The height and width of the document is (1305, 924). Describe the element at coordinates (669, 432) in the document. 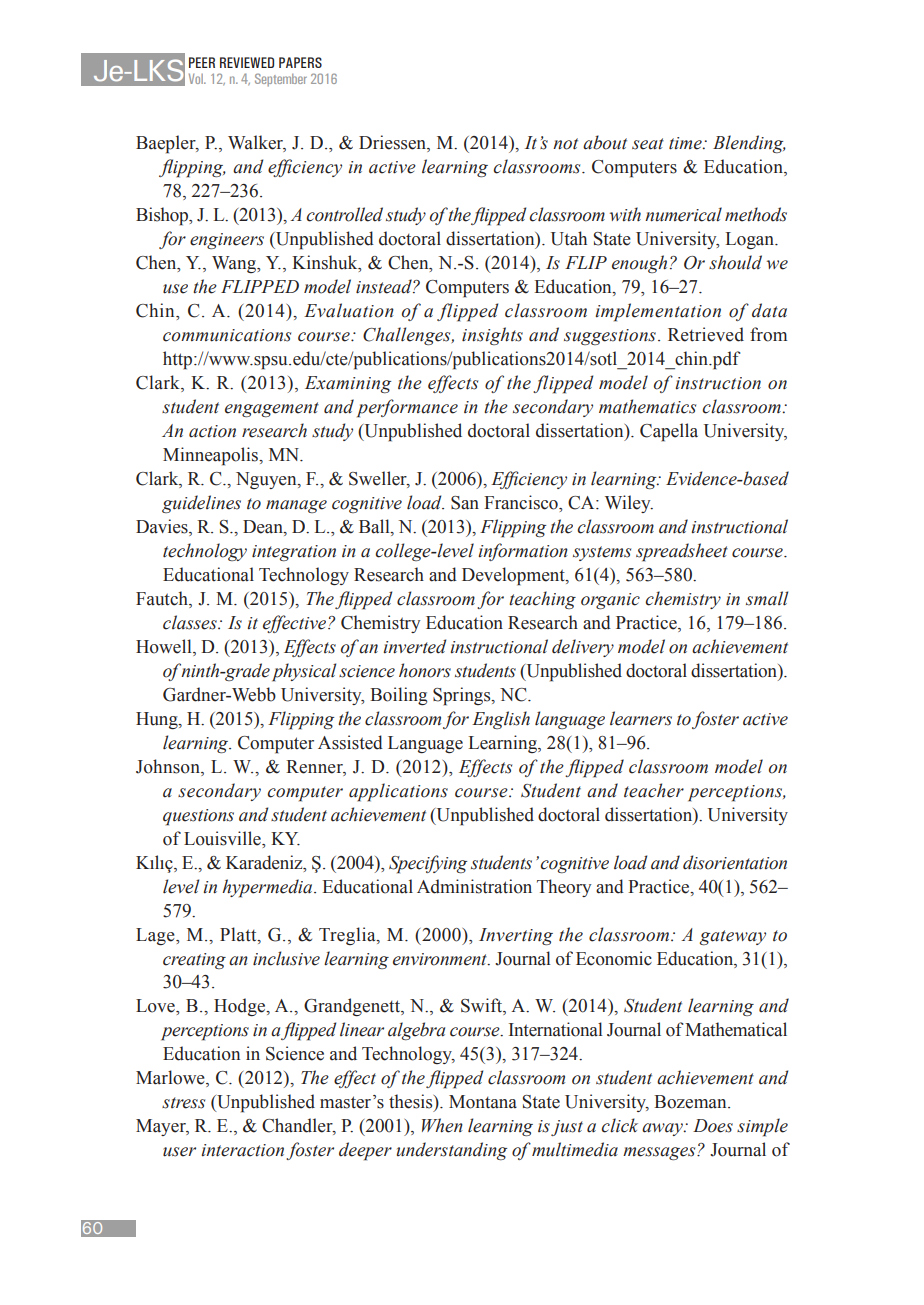

I see `Capella` at that location.
